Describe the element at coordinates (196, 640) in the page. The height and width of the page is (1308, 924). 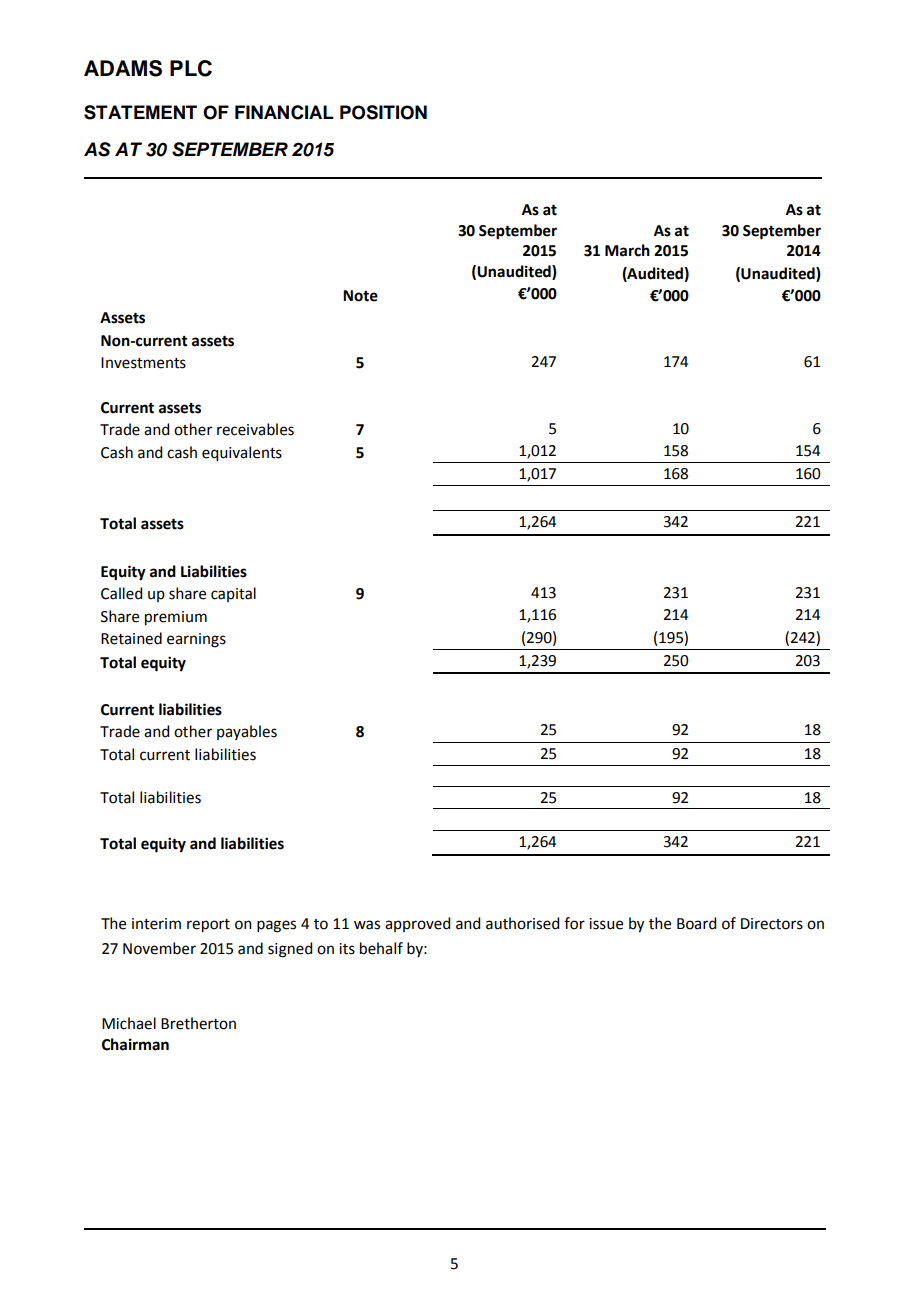
I see `earnings` at that location.
